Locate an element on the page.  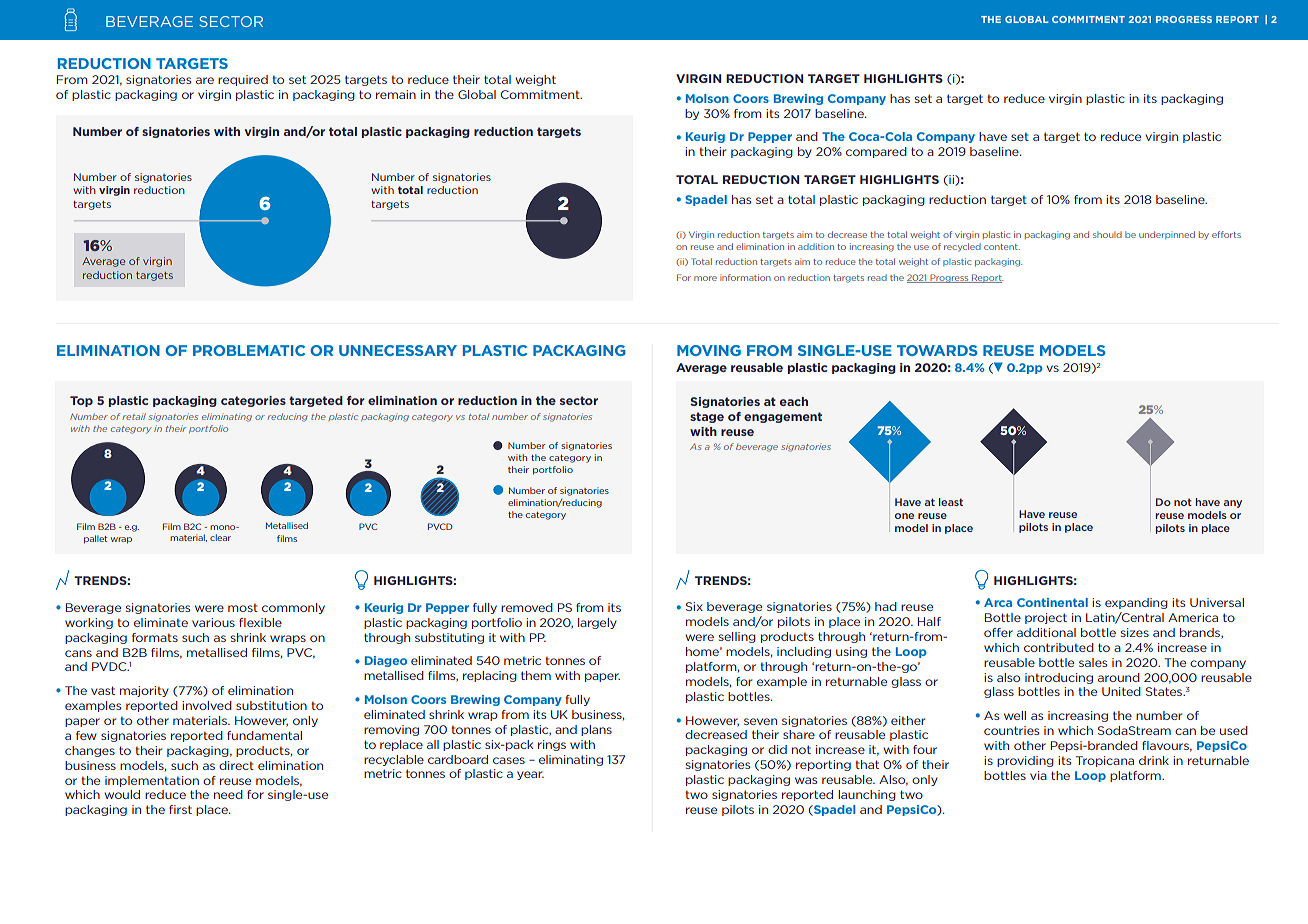
required is located at coordinates (243, 80).
